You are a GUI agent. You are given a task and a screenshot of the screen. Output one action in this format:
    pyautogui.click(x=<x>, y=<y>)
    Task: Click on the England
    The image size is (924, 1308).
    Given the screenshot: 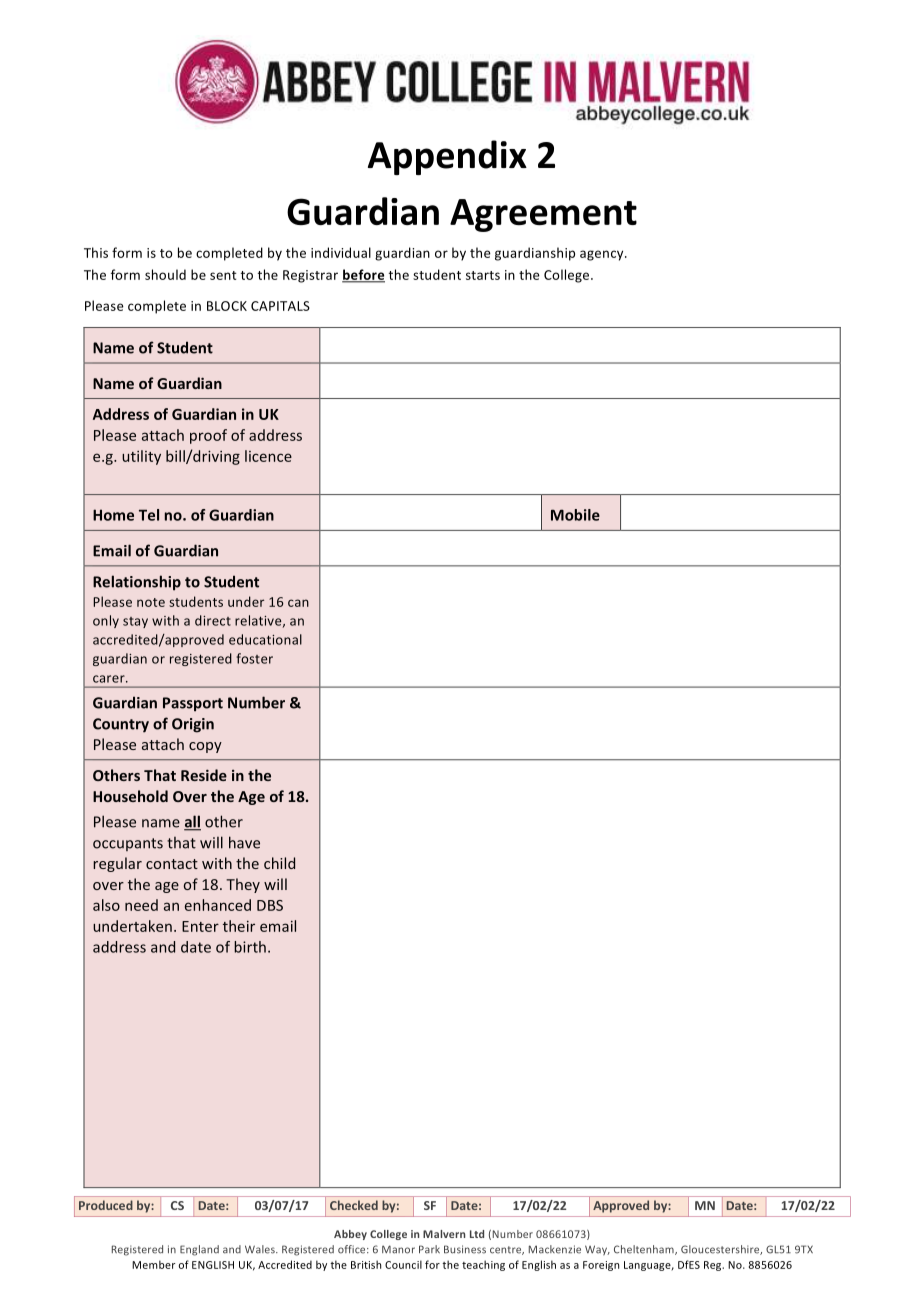 What is the action you would take?
    pyautogui.click(x=199, y=1250)
